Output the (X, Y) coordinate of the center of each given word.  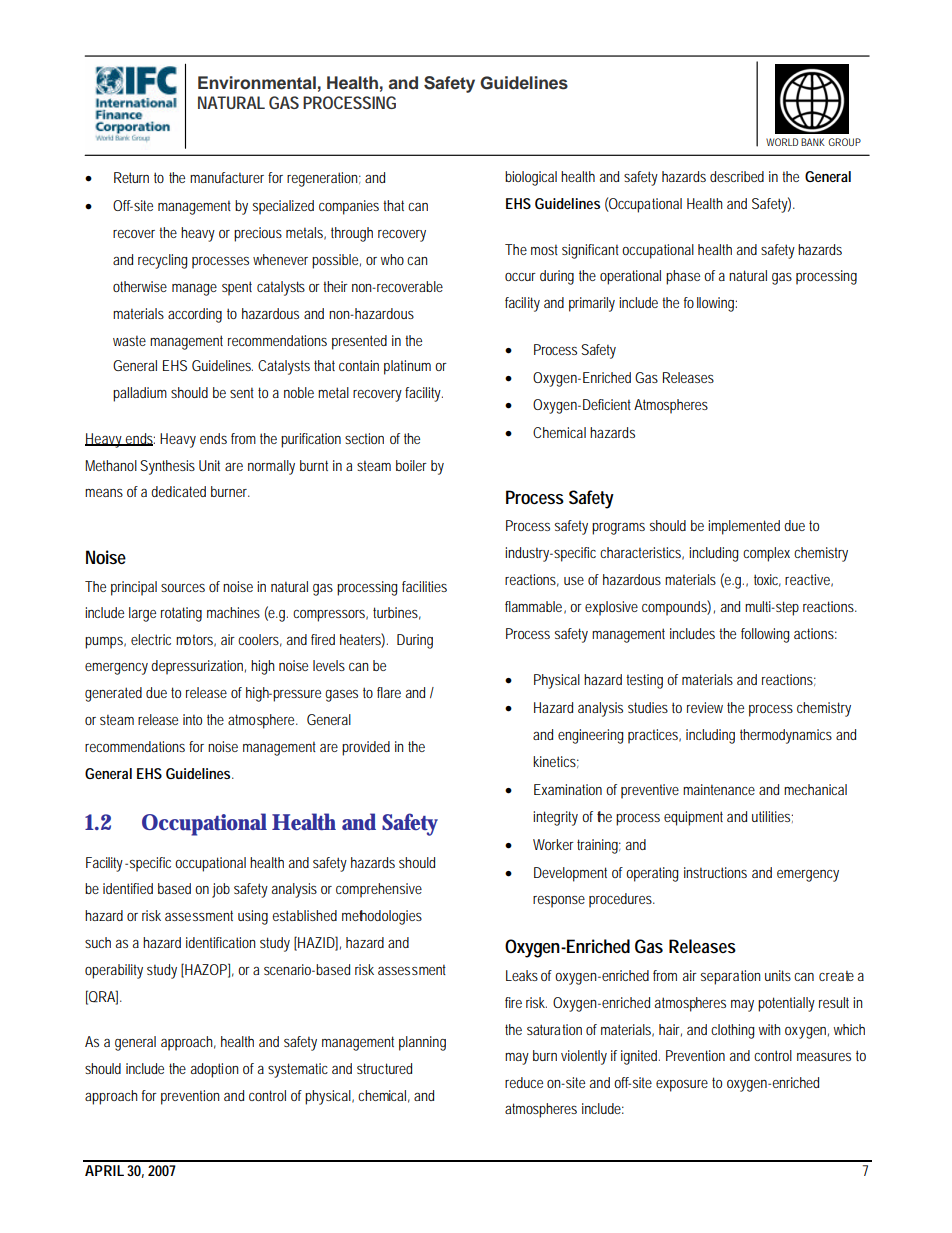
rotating (181, 614)
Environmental (257, 83)
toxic (767, 580)
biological (531, 178)
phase (683, 277)
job (221, 890)
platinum (407, 367)
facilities (424, 586)
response (559, 902)
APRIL (104, 1170)
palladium (140, 394)
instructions (715, 872)
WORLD (782, 142)
